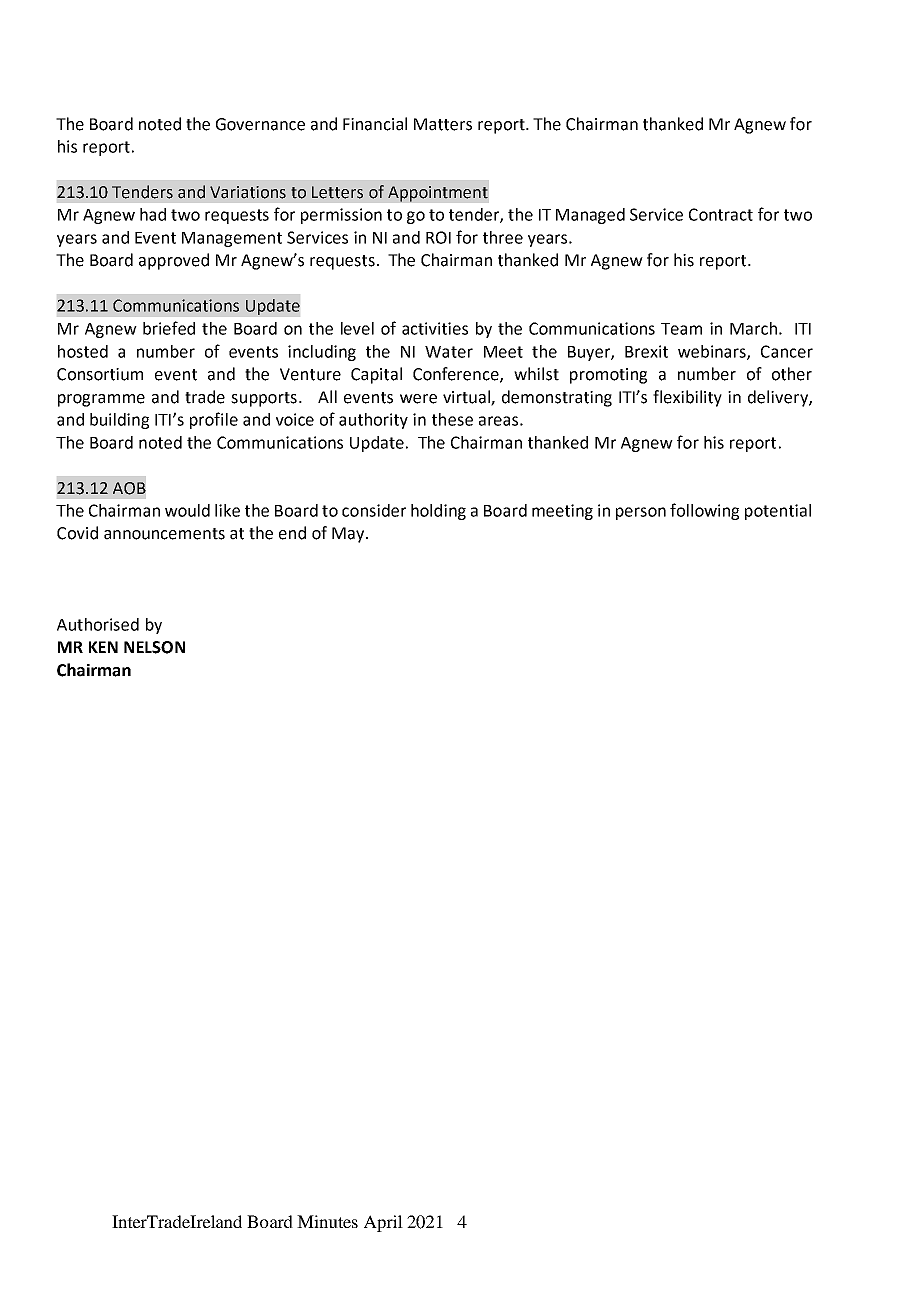 Image resolution: width=924 pixels, height=1308 pixels. What do you see at coordinates (154, 647) in the screenshot?
I see `NELSON` at bounding box center [154, 647].
